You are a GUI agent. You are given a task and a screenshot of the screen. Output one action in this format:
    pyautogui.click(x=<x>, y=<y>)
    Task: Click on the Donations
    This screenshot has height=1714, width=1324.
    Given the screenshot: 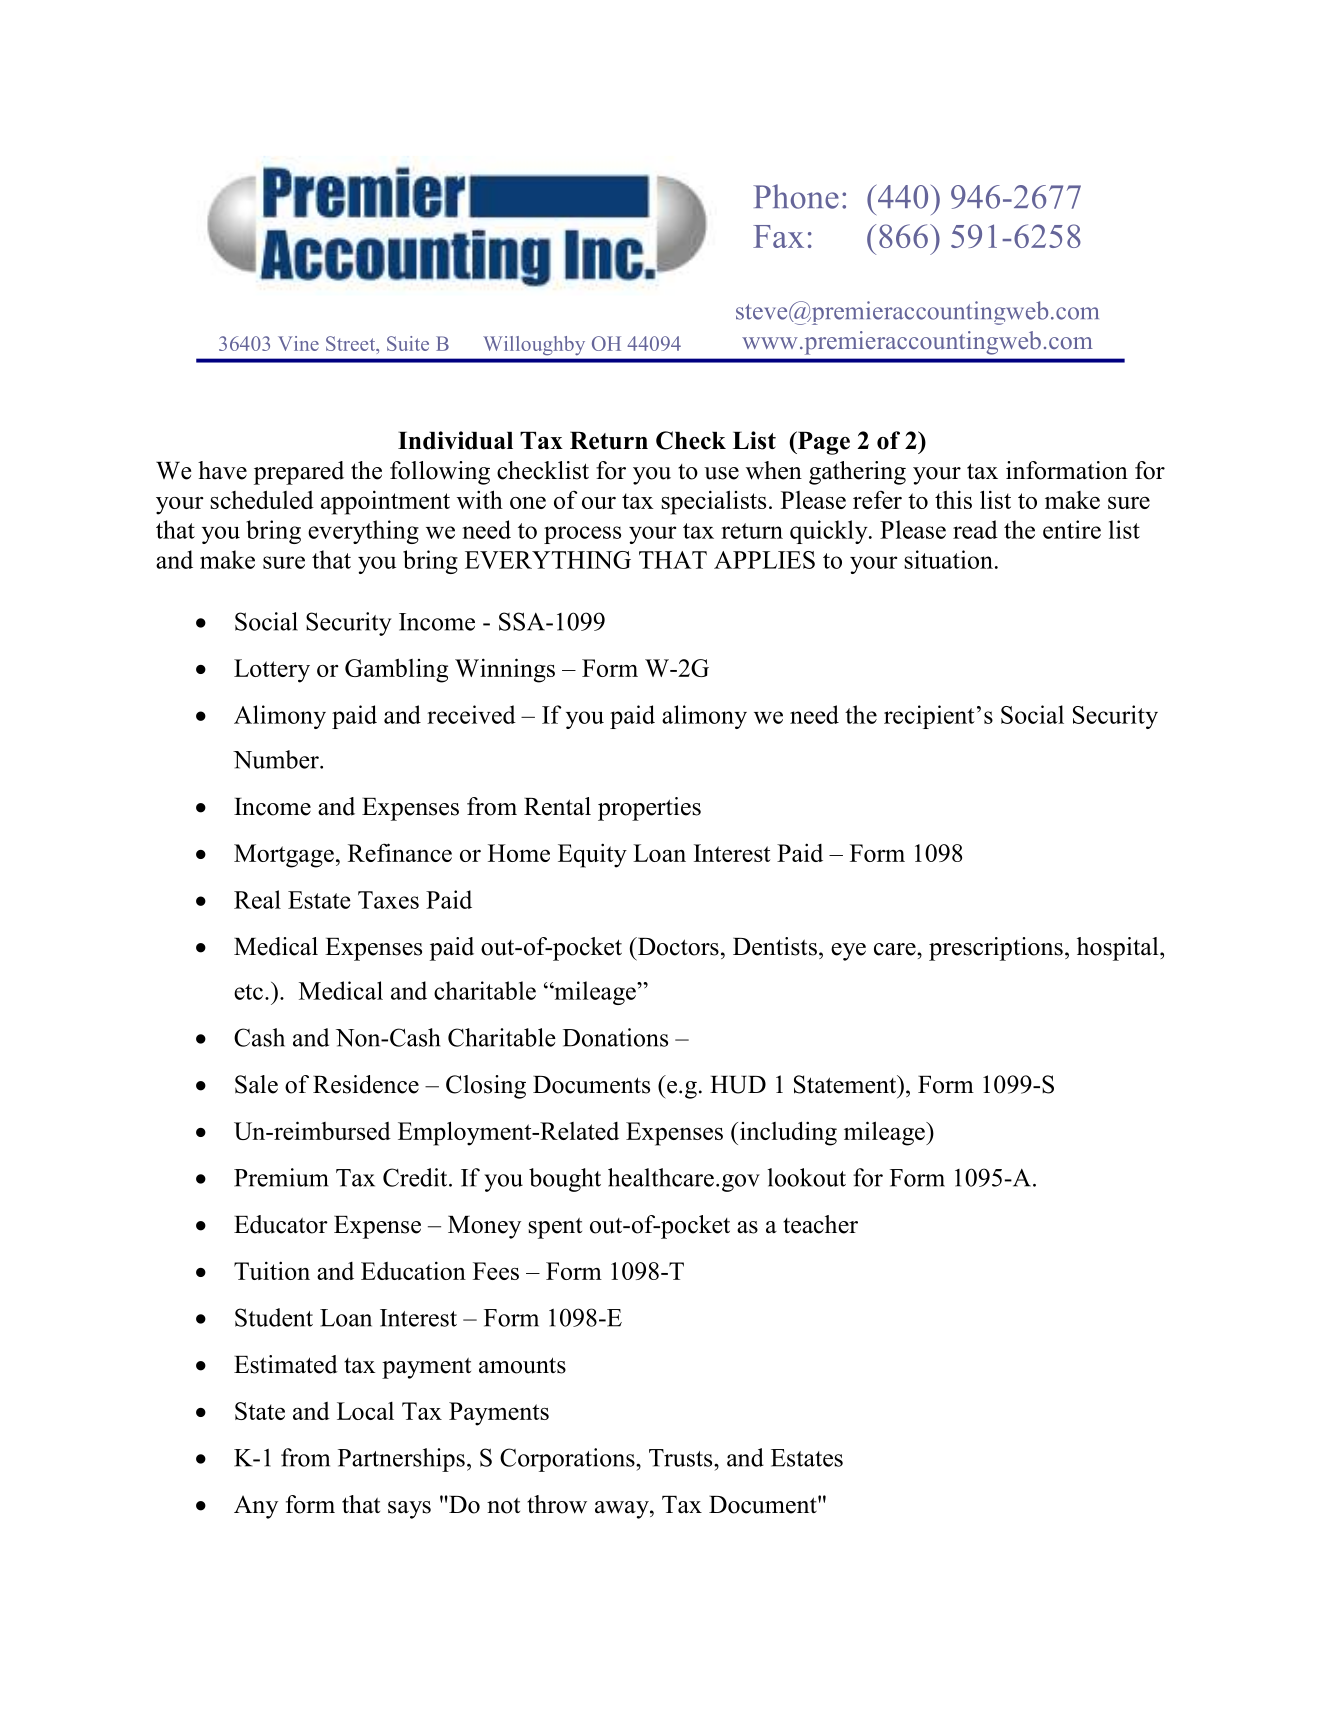 What is the action you would take?
    pyautogui.click(x=615, y=1037)
